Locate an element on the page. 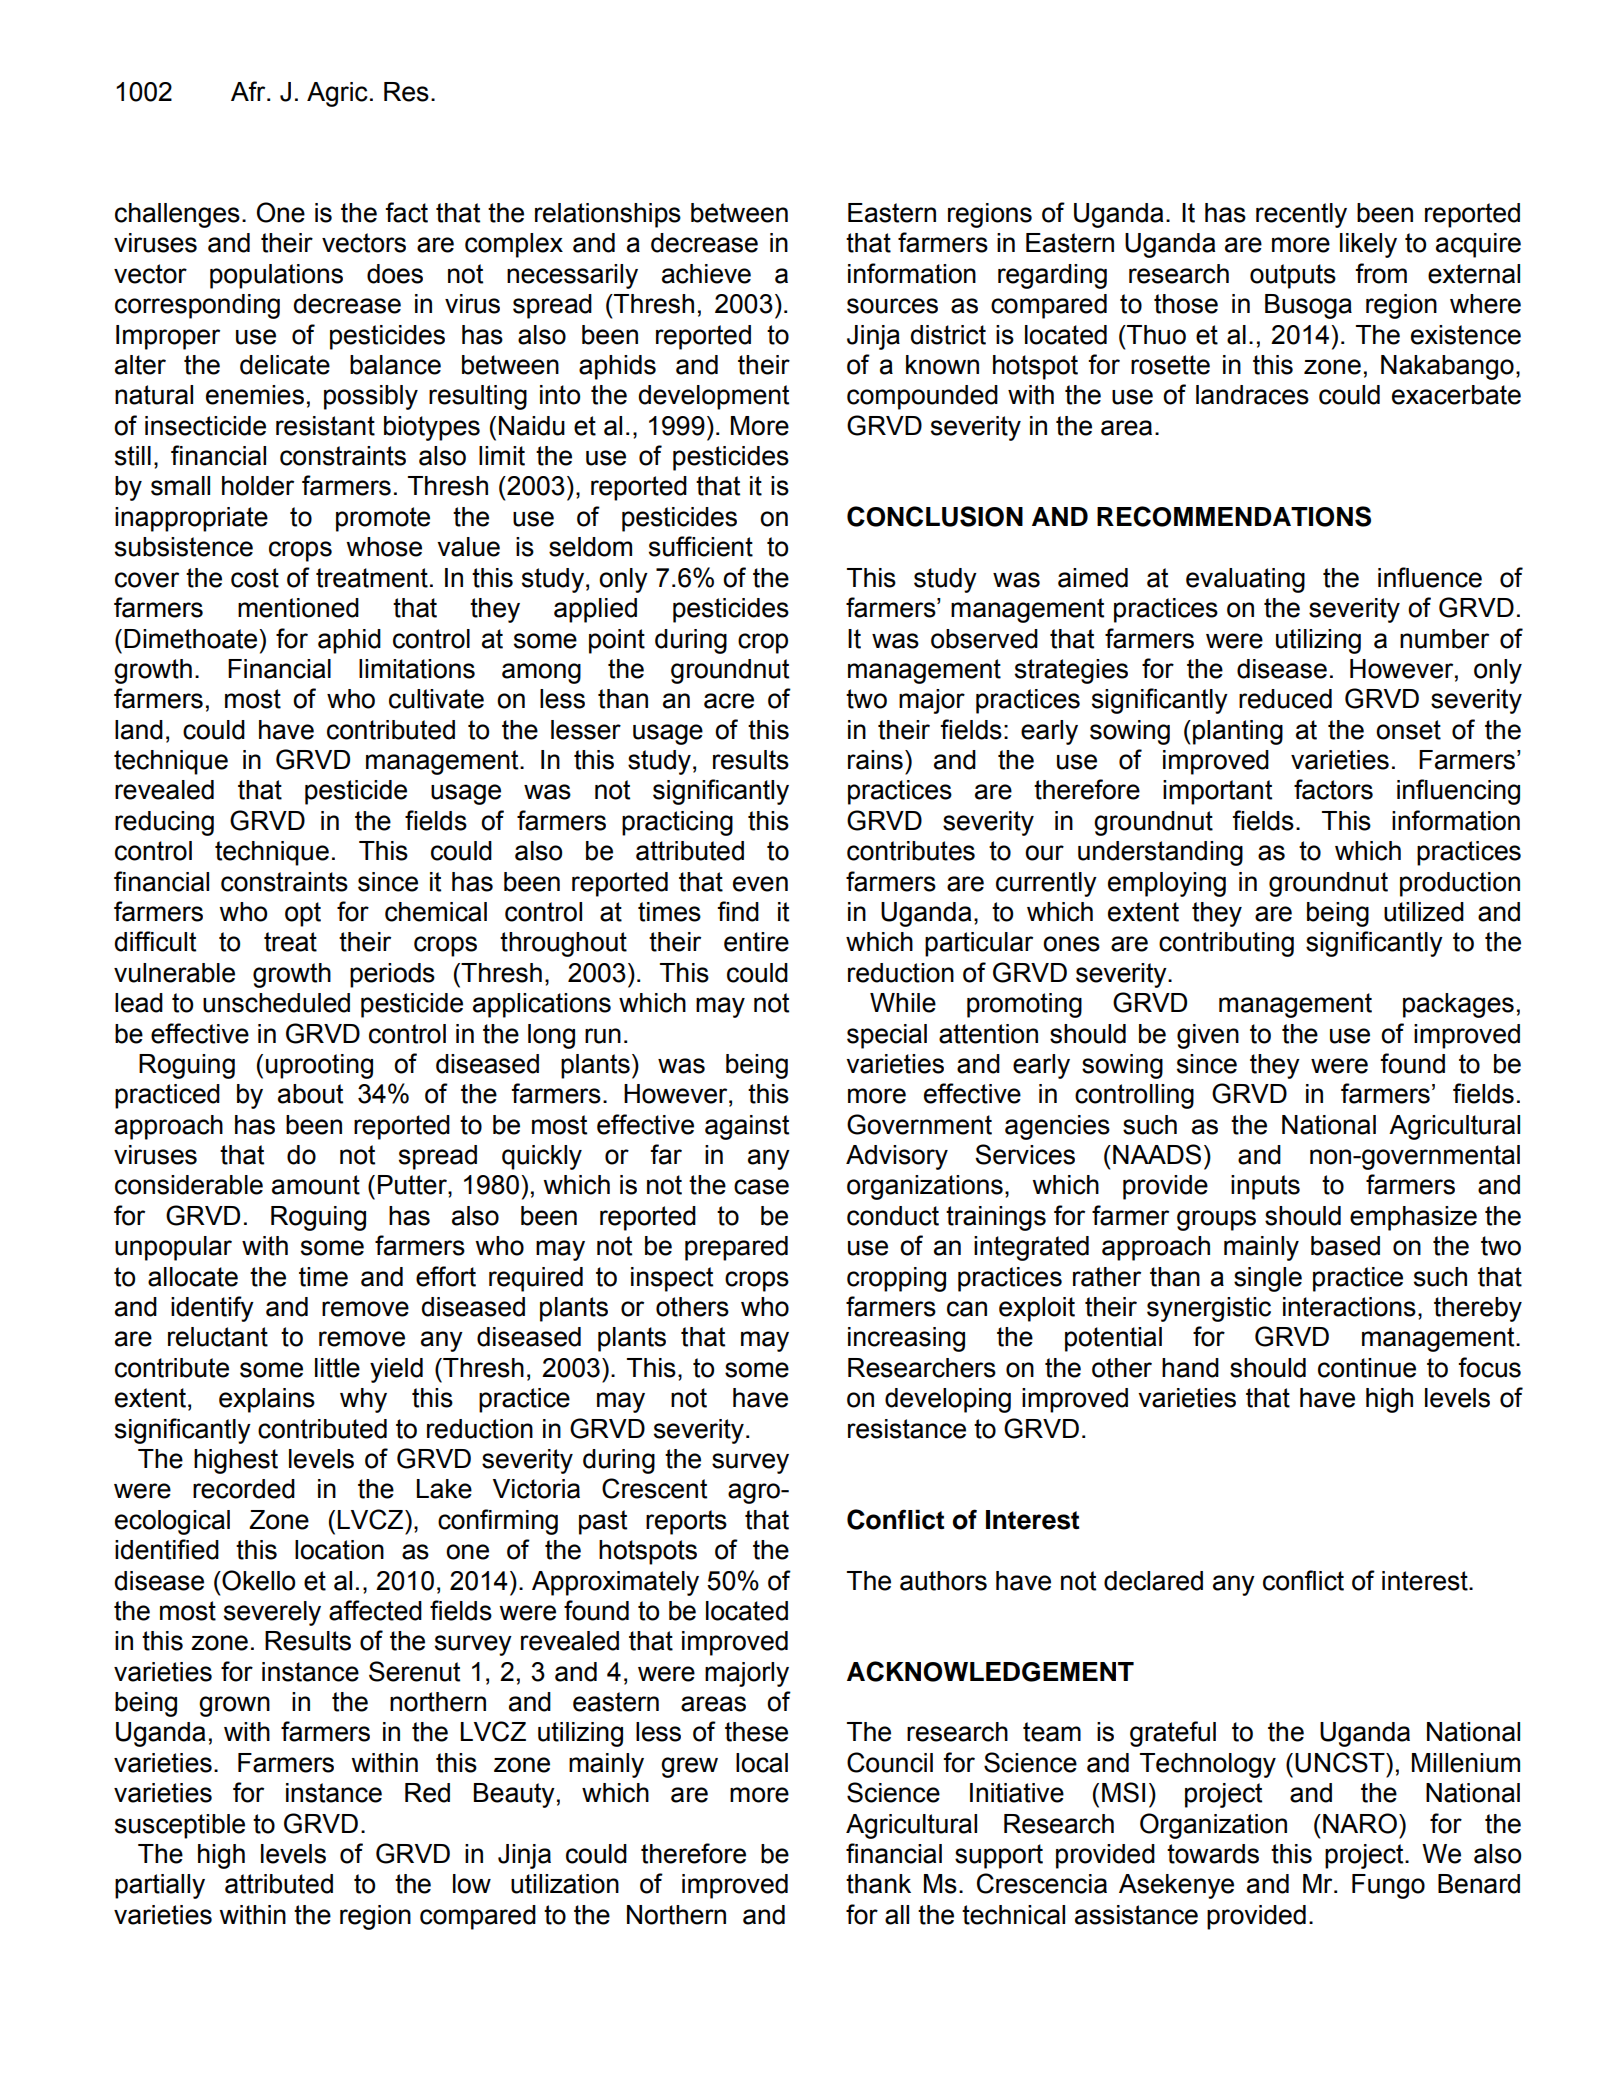 This image has height=2093, width=1617. special is located at coordinates (887, 1036).
